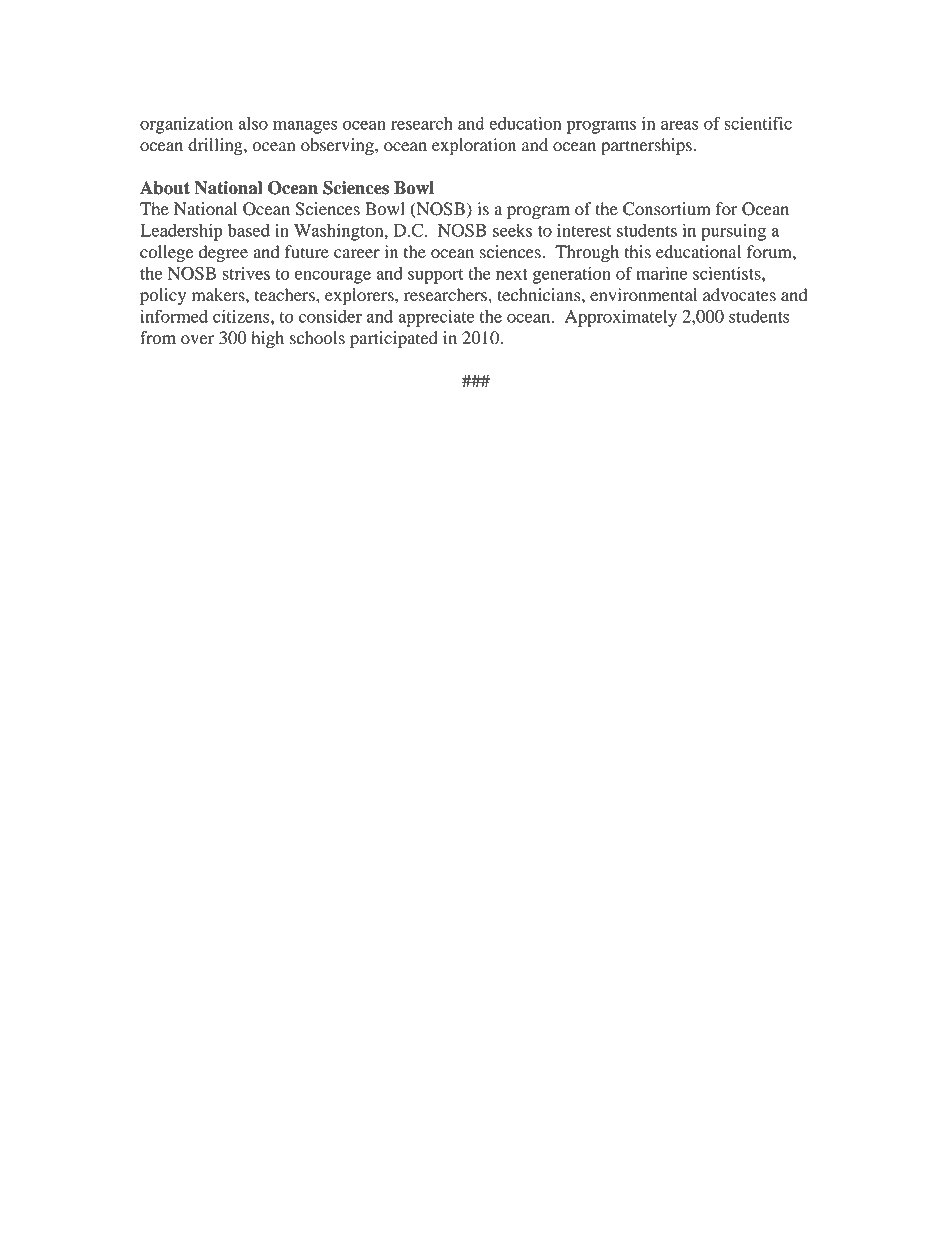  I want to click on pursuing, so click(733, 232).
